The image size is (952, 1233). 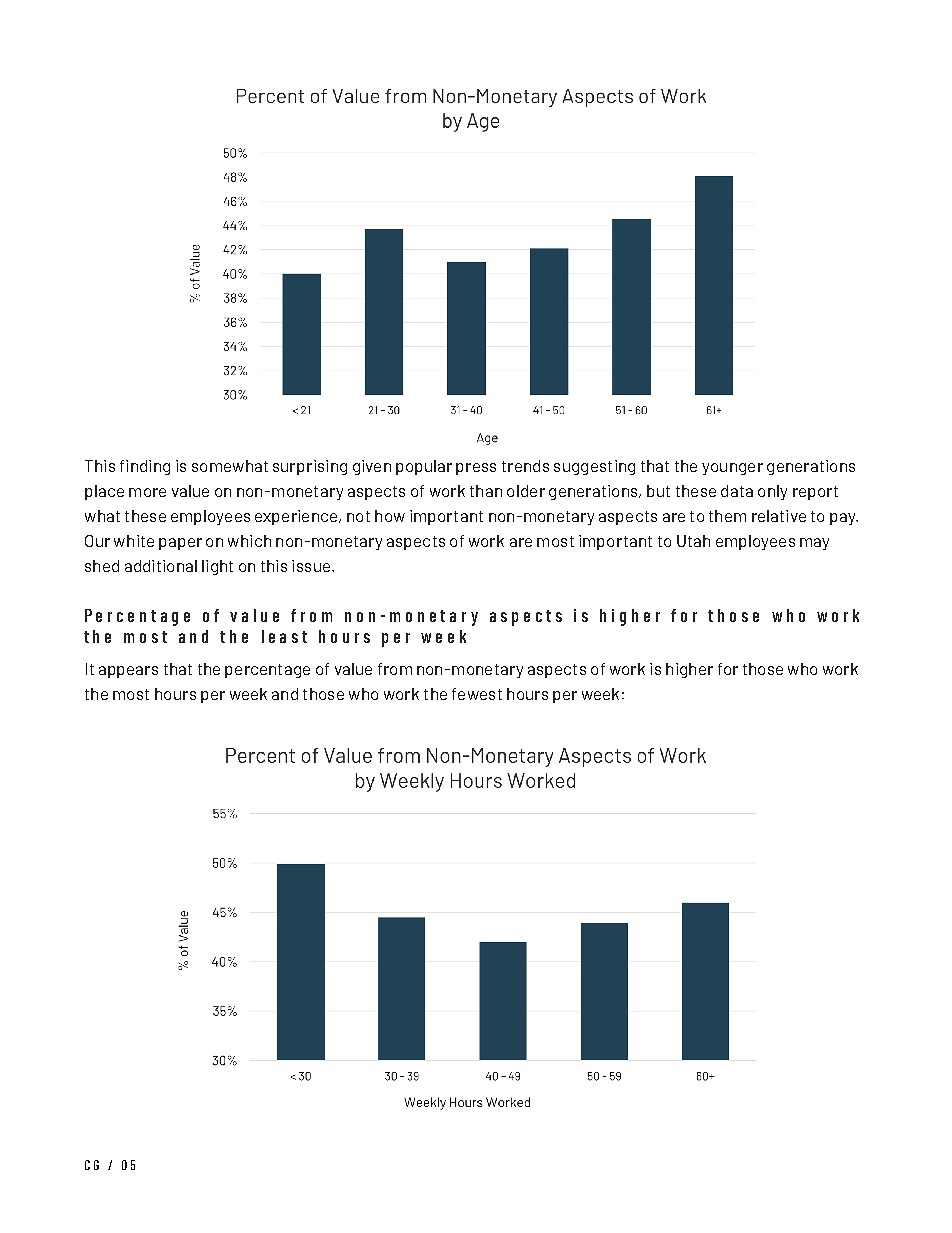 I want to click on appears, so click(x=128, y=672).
